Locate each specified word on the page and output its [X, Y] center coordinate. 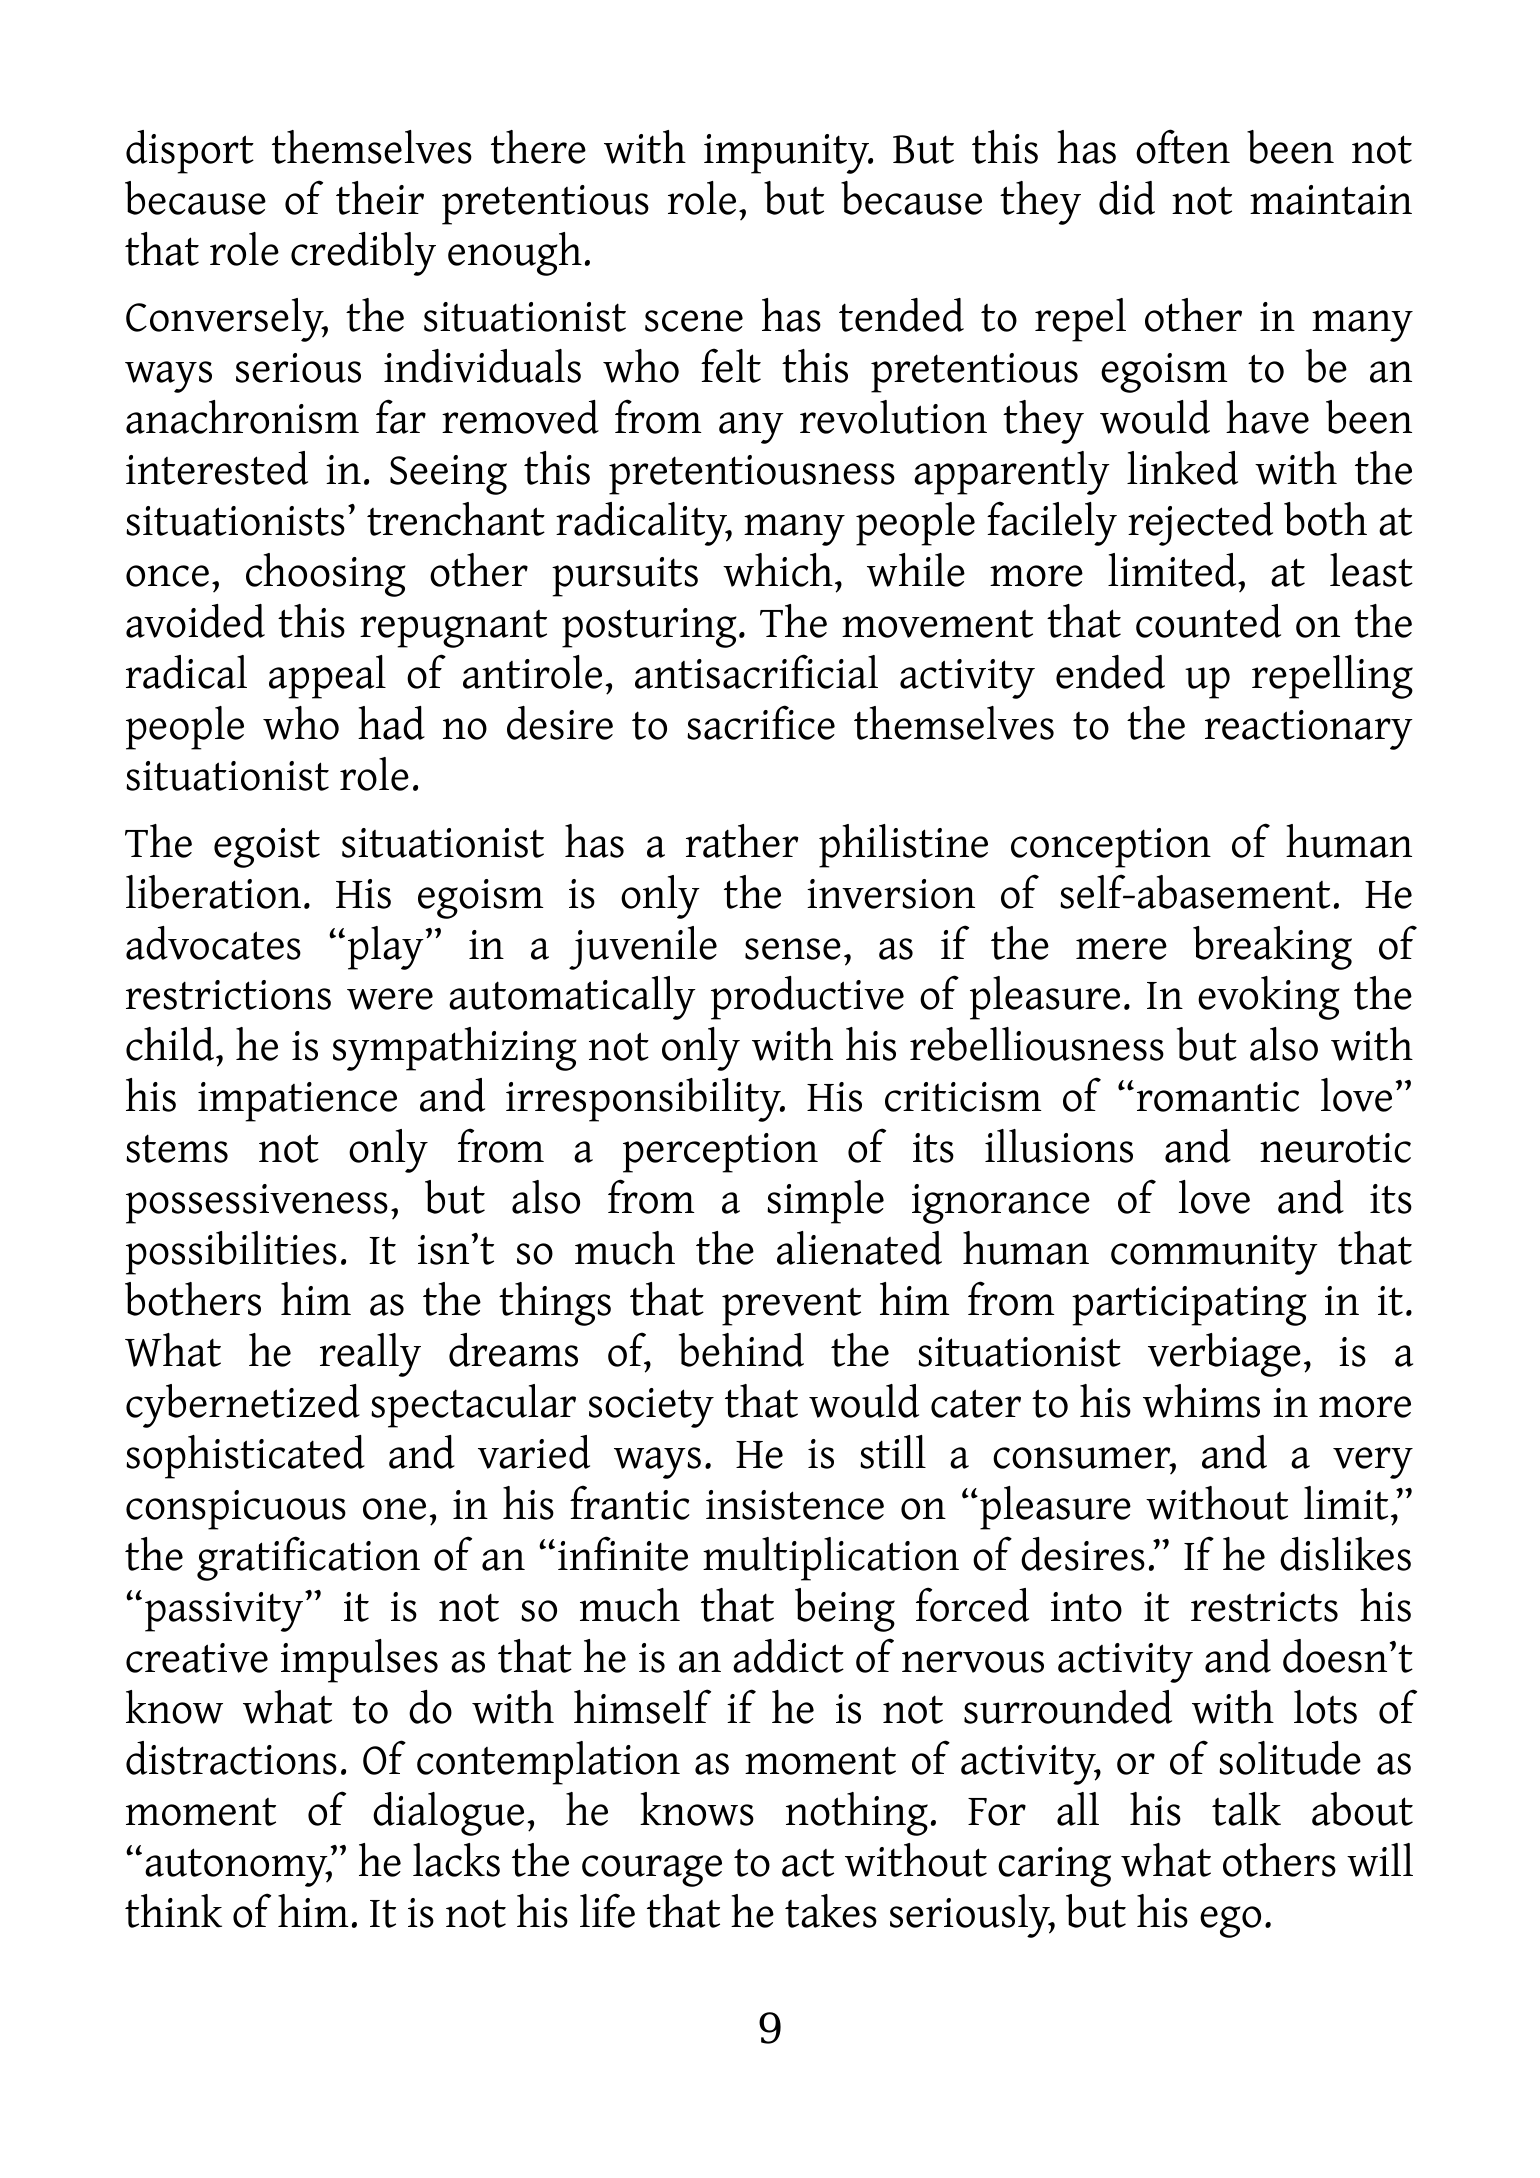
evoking [1269, 998]
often [1183, 146]
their [380, 198]
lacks [456, 1860]
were [390, 999]
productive [807, 998]
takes [831, 1911]
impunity [788, 154]
